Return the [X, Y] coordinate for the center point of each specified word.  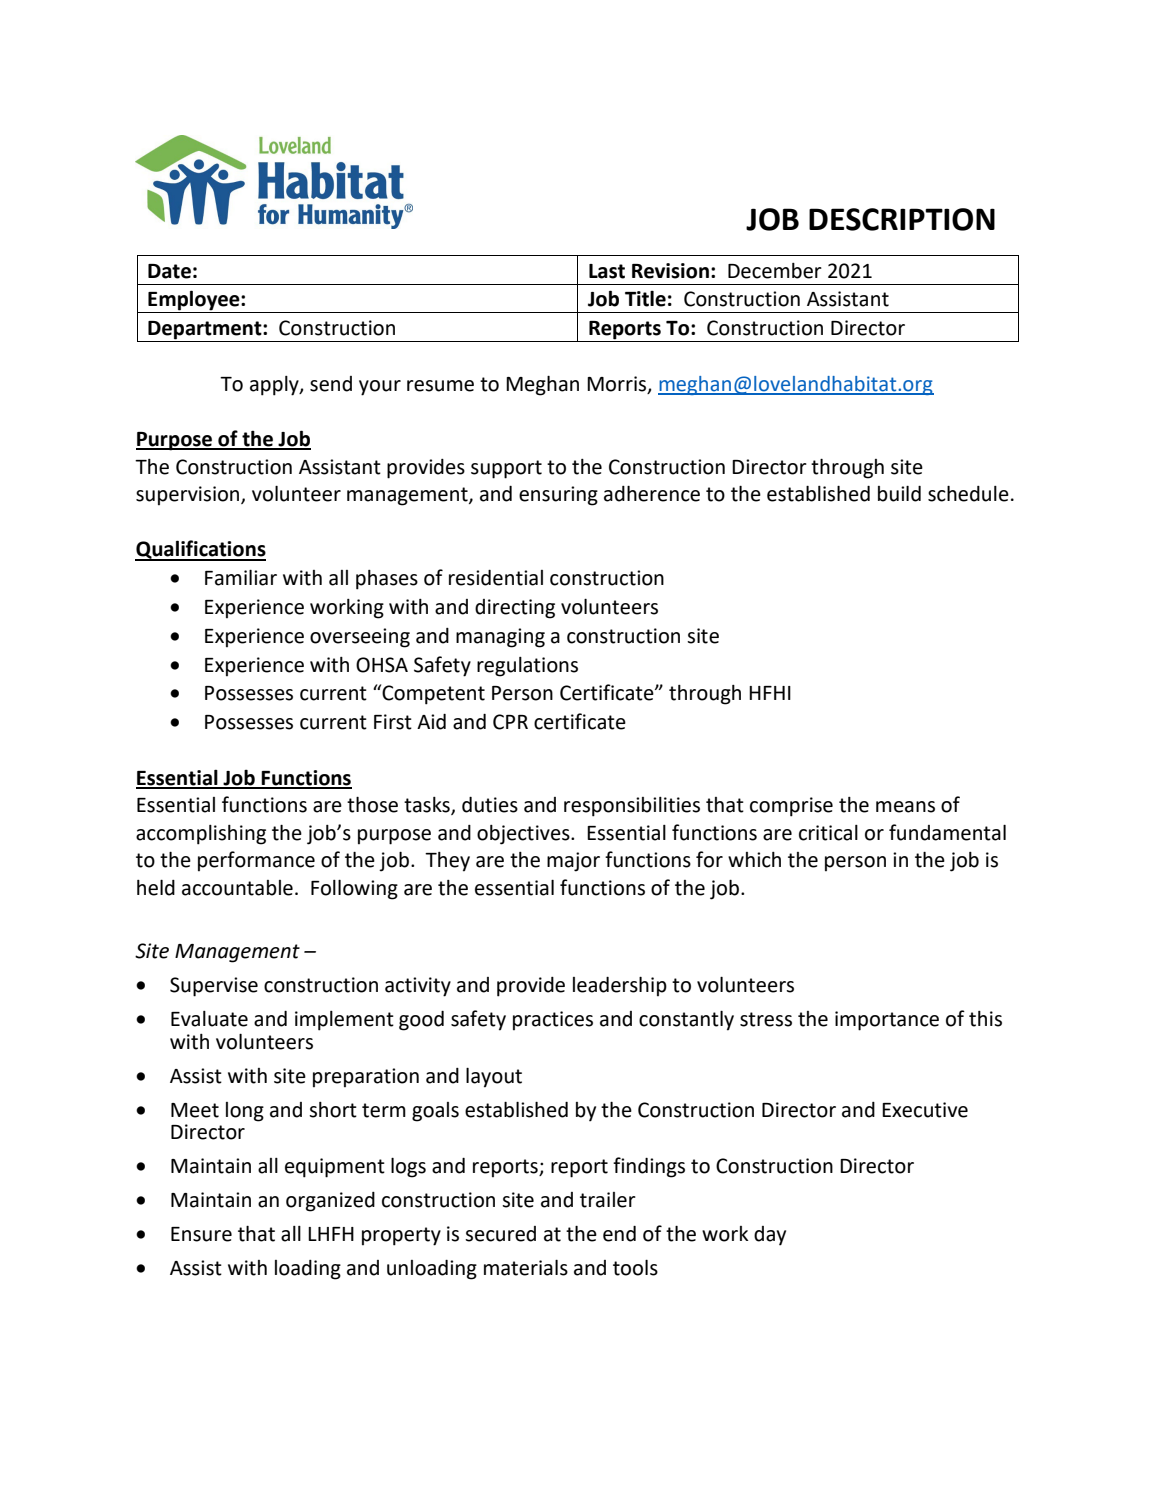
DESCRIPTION [902, 219]
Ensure [201, 1234]
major [573, 862]
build [899, 493]
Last [607, 271]
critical [828, 833]
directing [515, 609]
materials [526, 1267]
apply [275, 386]
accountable [237, 888]
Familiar [241, 577]
